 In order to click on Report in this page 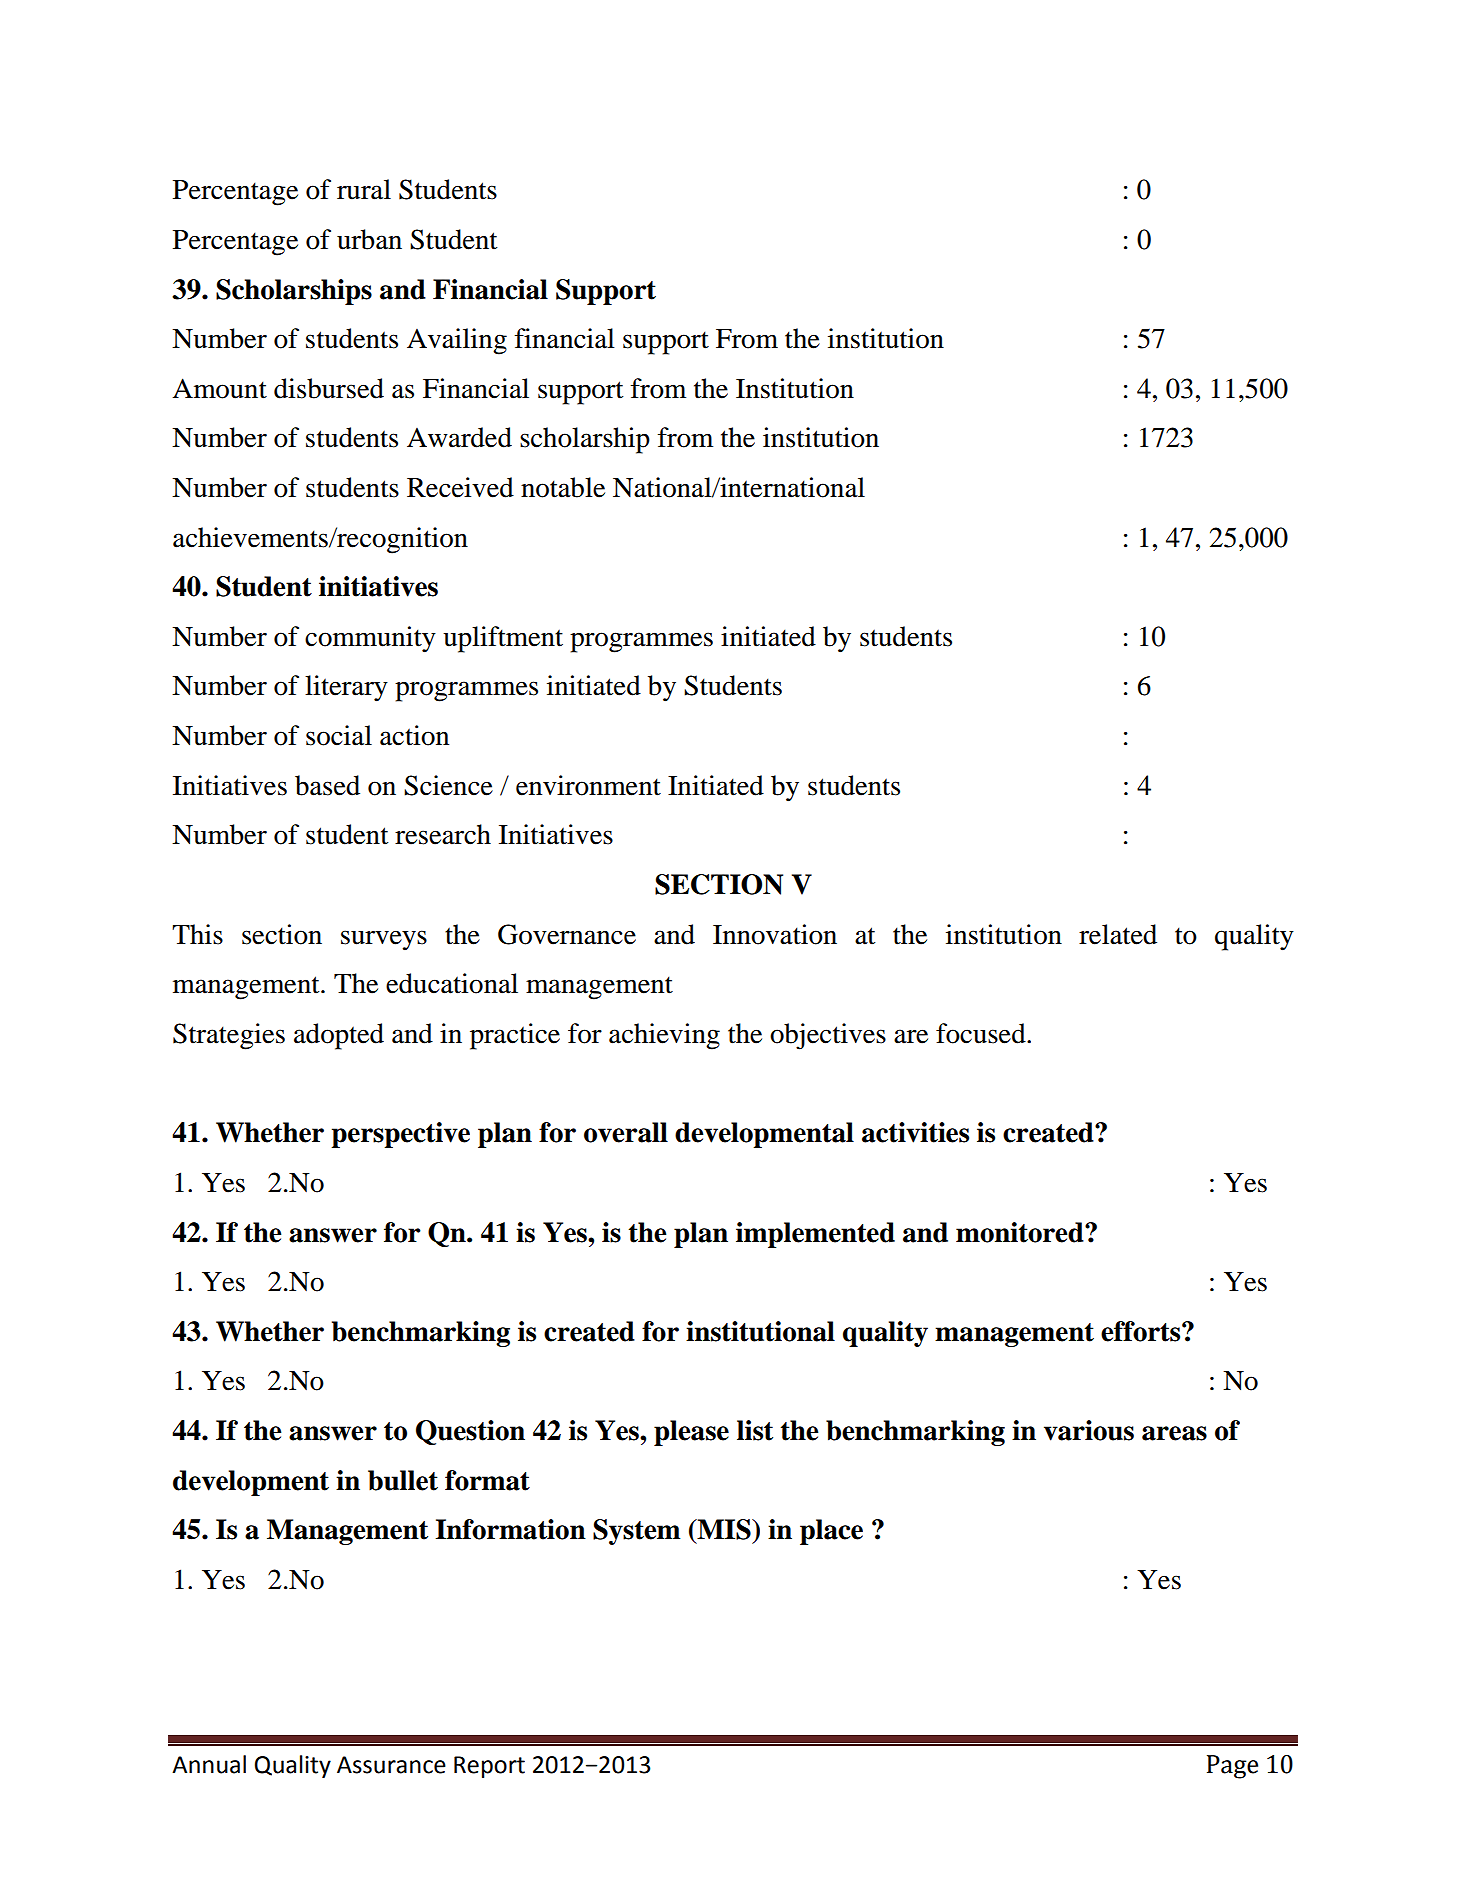, I will do `click(489, 1767)`.
